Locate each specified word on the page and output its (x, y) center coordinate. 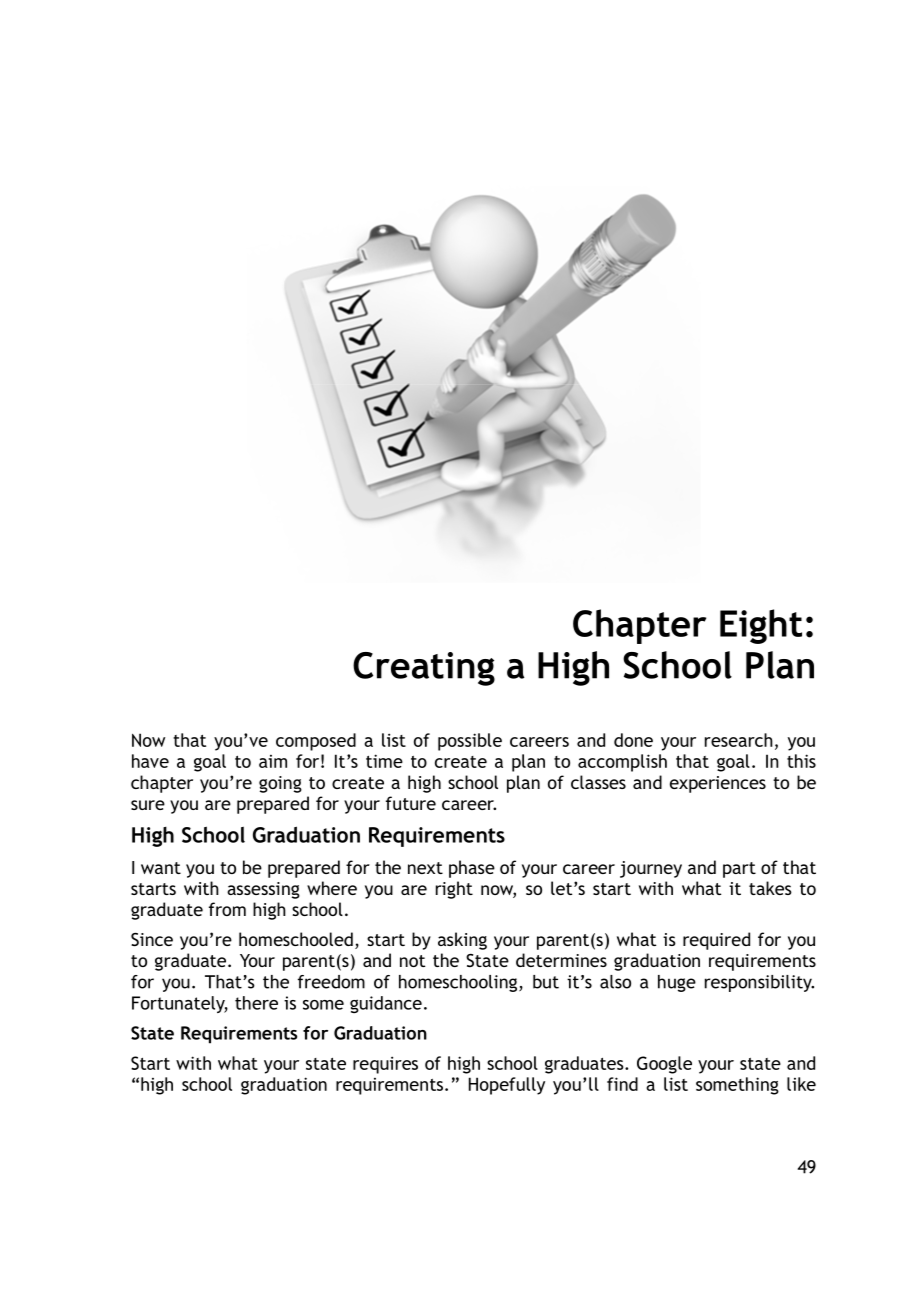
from (227, 909)
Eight (761, 626)
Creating (424, 669)
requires (385, 1065)
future (411, 803)
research (739, 740)
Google (664, 1065)
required (716, 941)
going (280, 784)
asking (462, 941)
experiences (718, 784)
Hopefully (507, 1086)
